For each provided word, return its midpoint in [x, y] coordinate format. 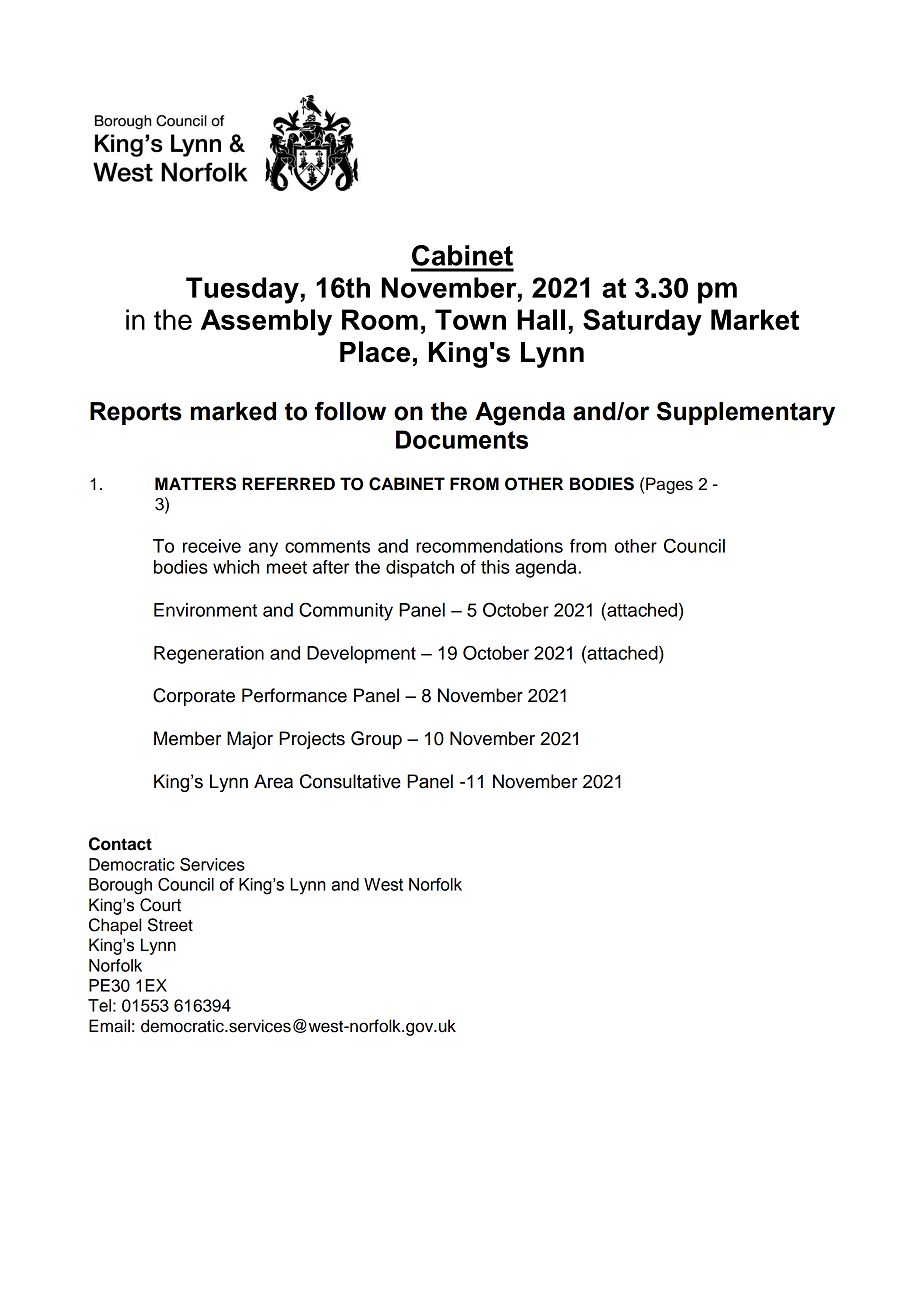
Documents [462, 439]
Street [170, 925]
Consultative [350, 781]
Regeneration [209, 655]
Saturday [642, 322]
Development [361, 655]
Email [109, 1026]
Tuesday [243, 290]
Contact [120, 844]
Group [376, 740]
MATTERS [195, 484]
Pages [669, 485]
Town [470, 319]
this [495, 567]
